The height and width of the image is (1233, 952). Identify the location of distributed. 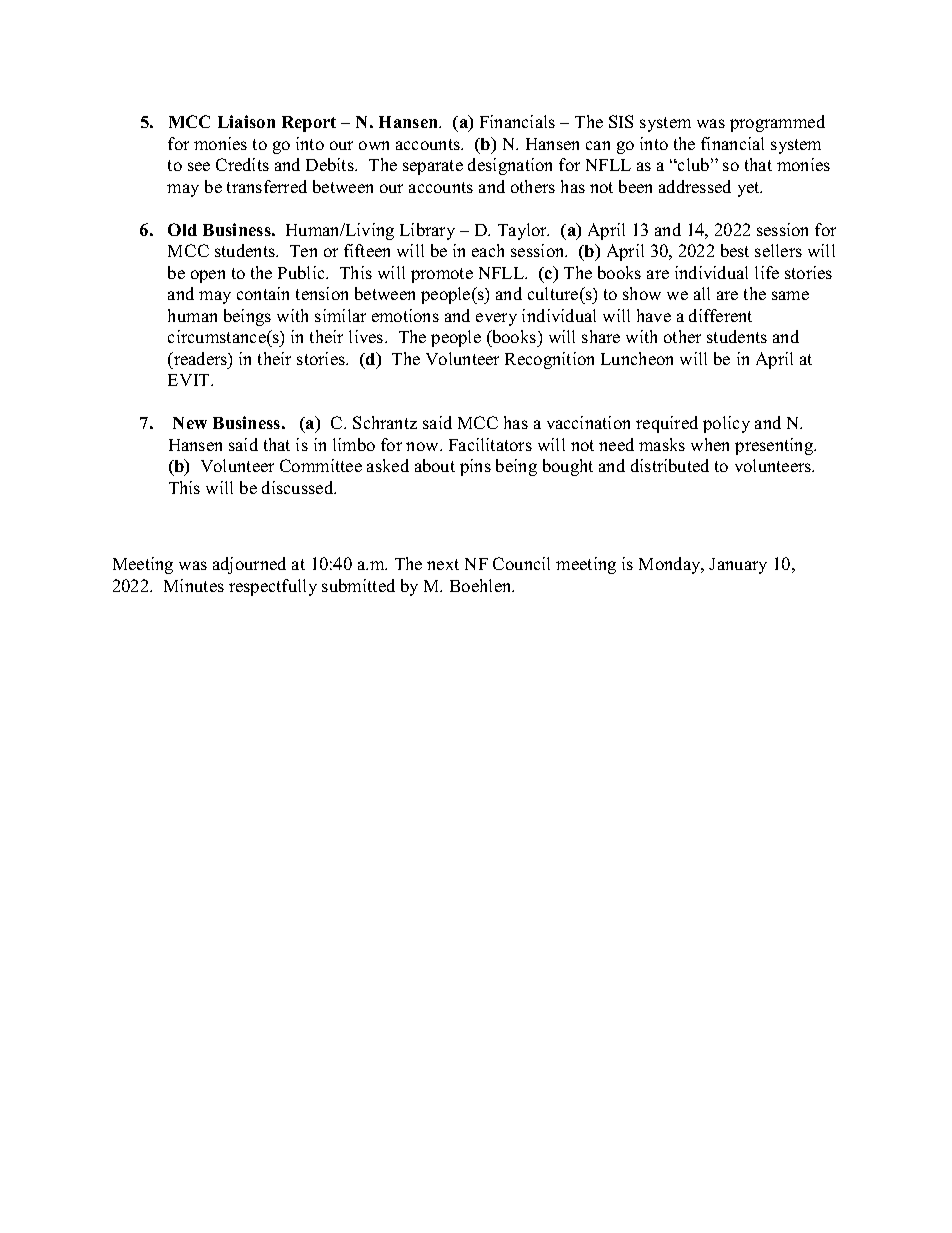
(670, 465).
